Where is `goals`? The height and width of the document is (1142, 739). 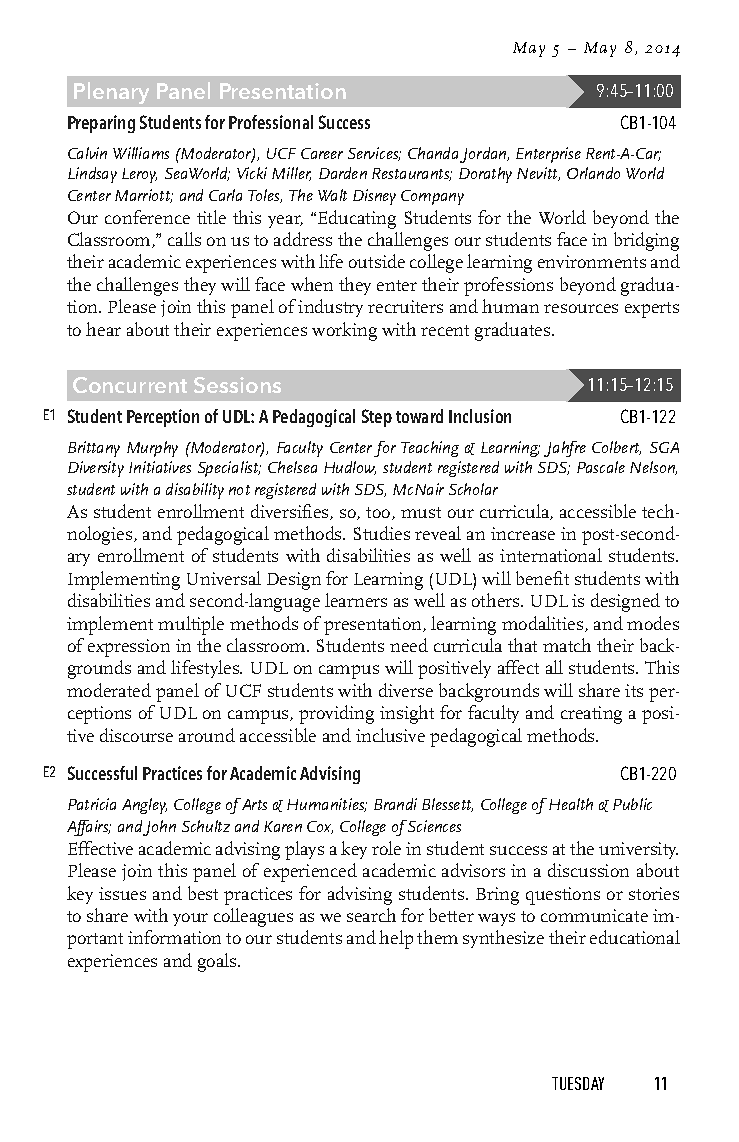
goals is located at coordinates (218, 962).
